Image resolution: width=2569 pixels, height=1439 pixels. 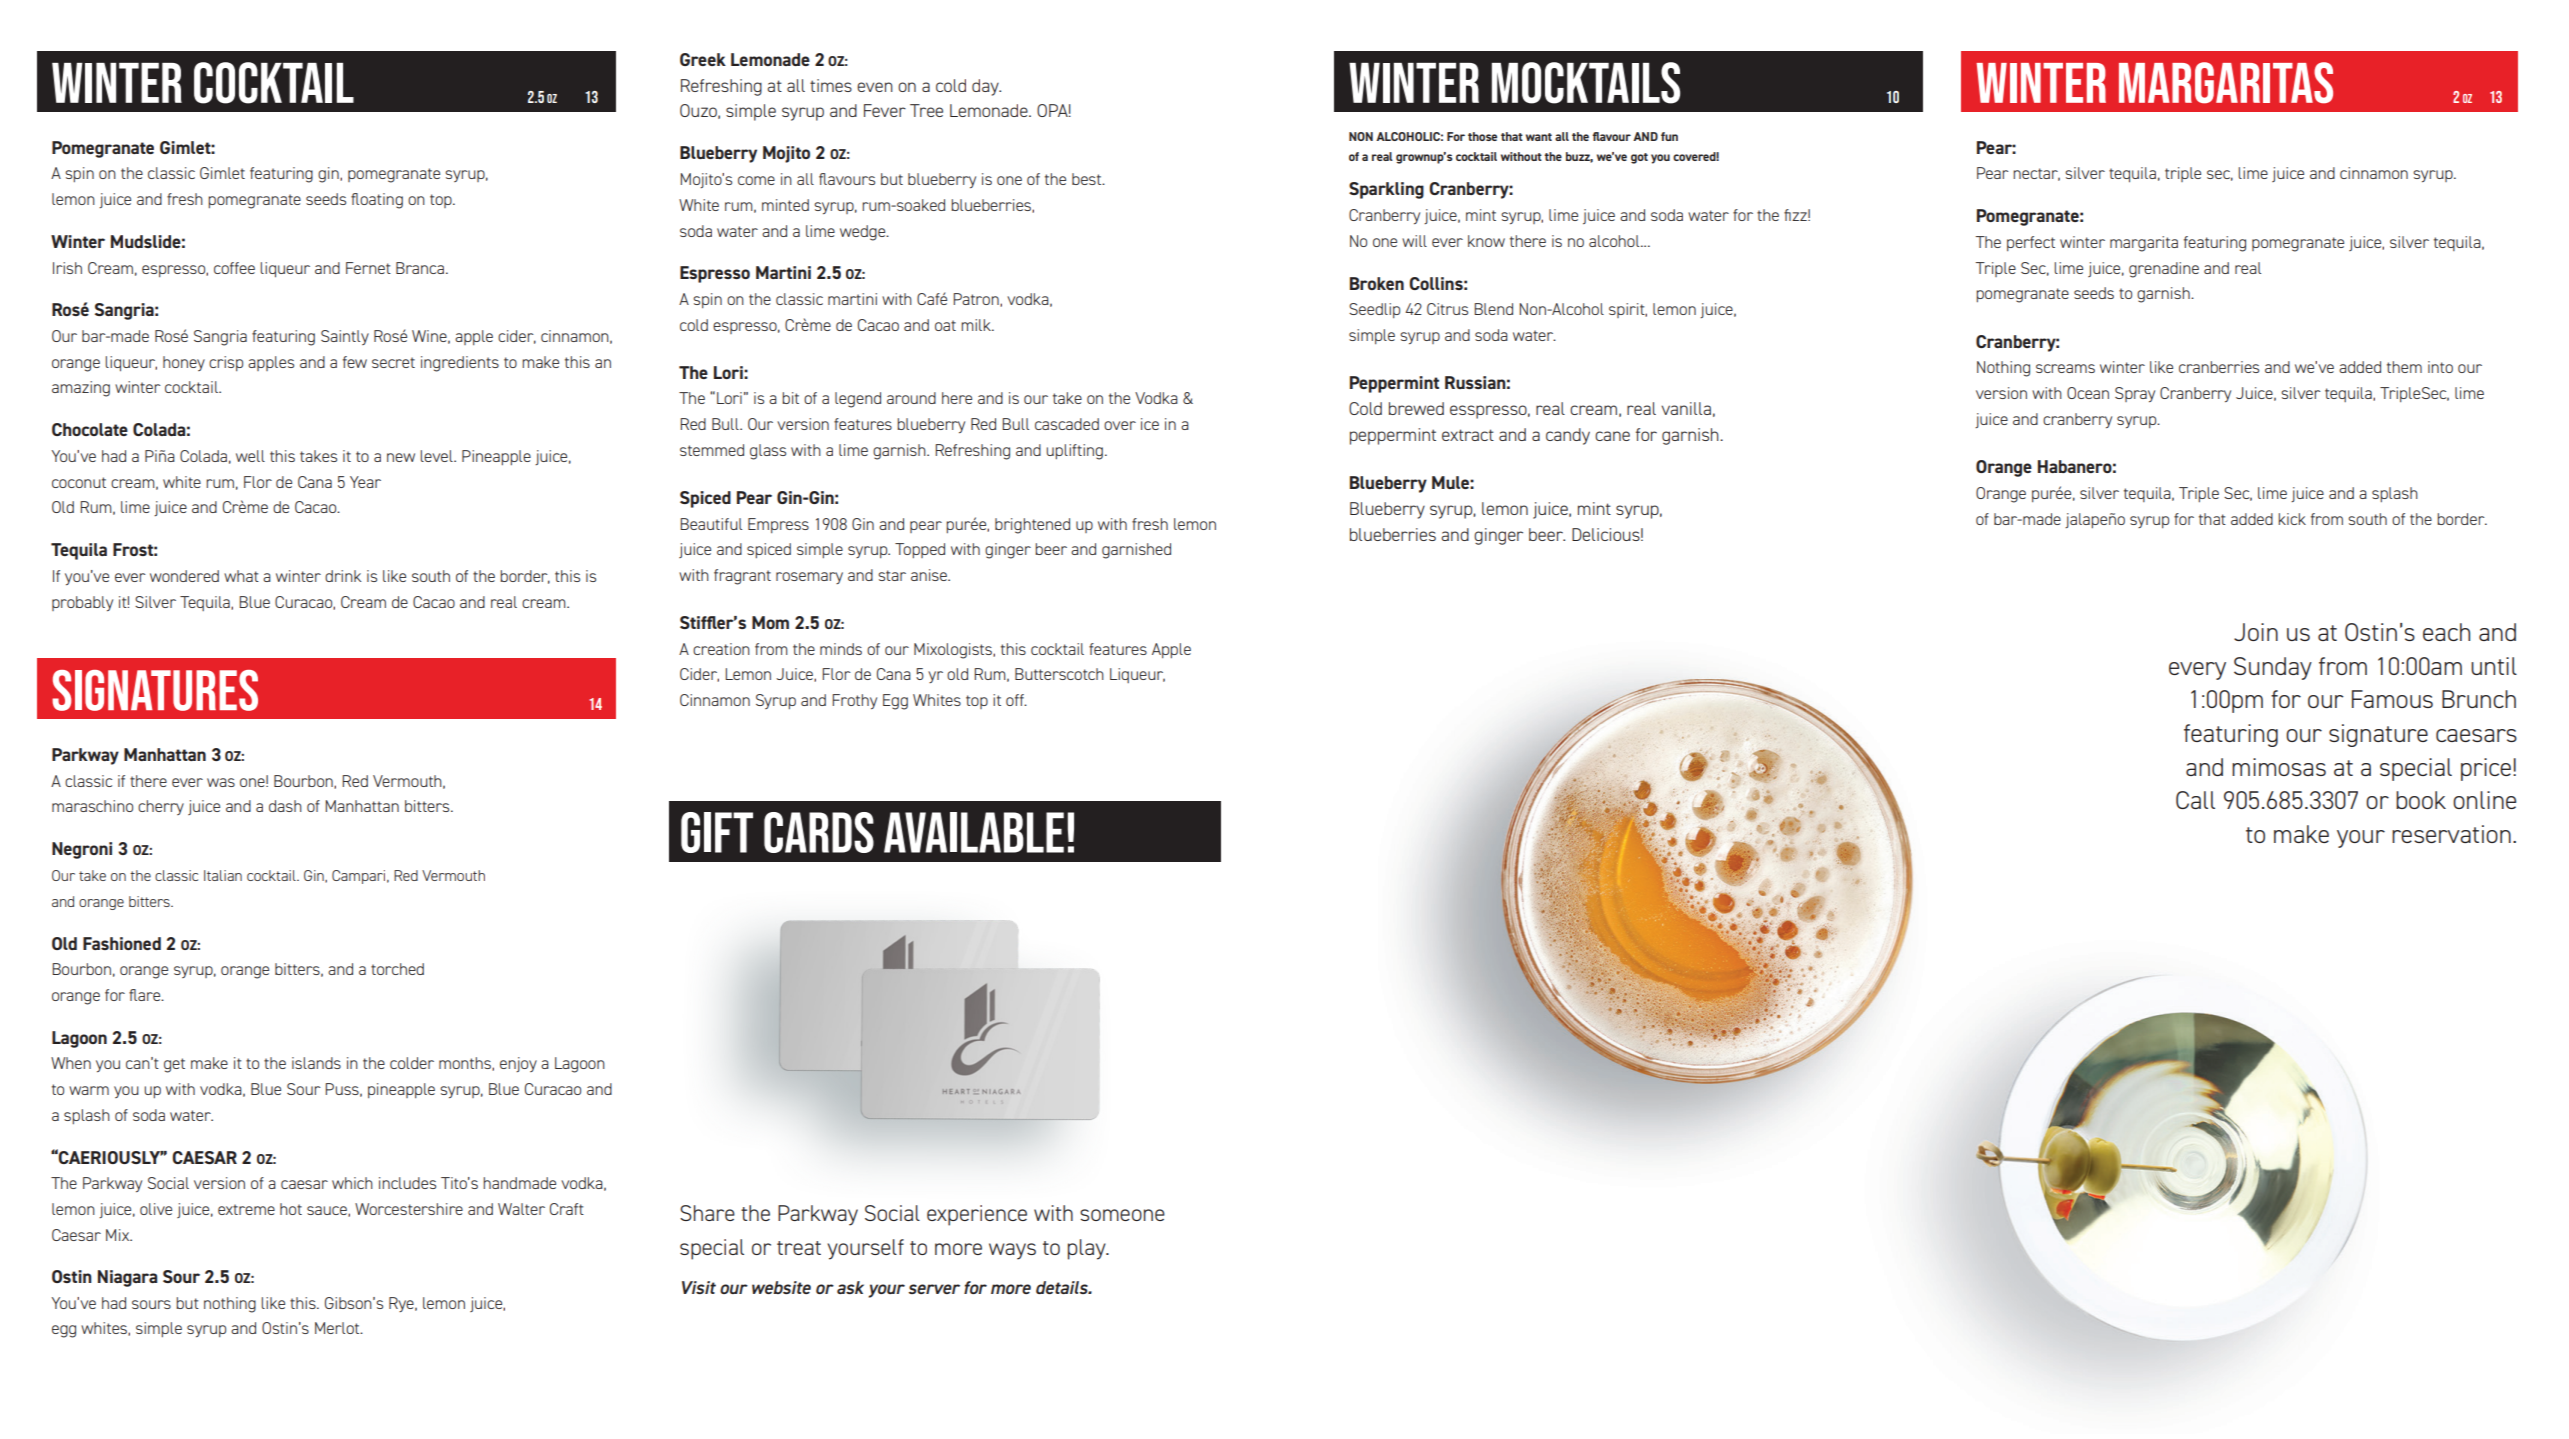 What do you see at coordinates (2135, 394) in the screenshot?
I see `Spray` at bounding box center [2135, 394].
